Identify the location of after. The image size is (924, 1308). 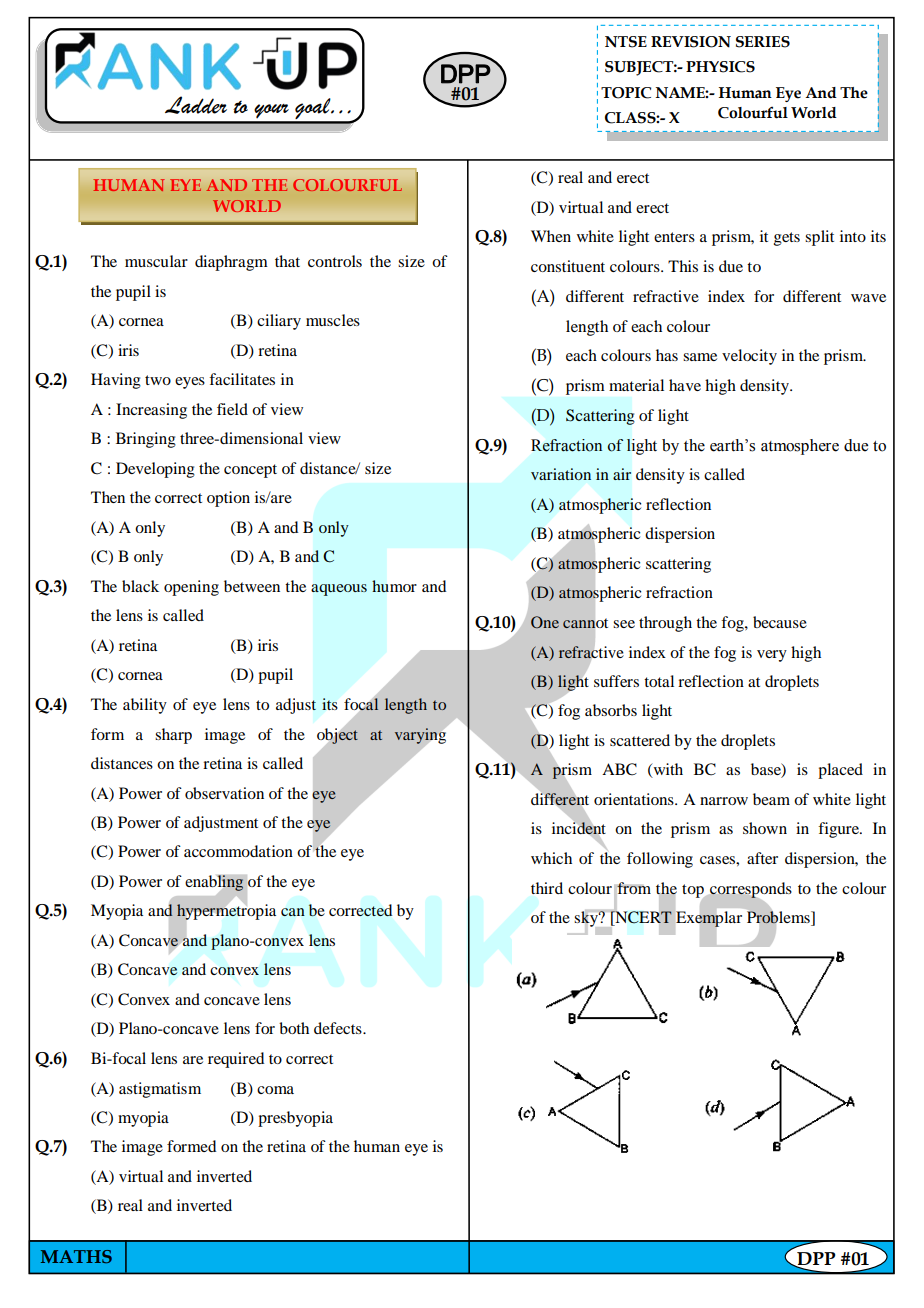
(762, 858).
